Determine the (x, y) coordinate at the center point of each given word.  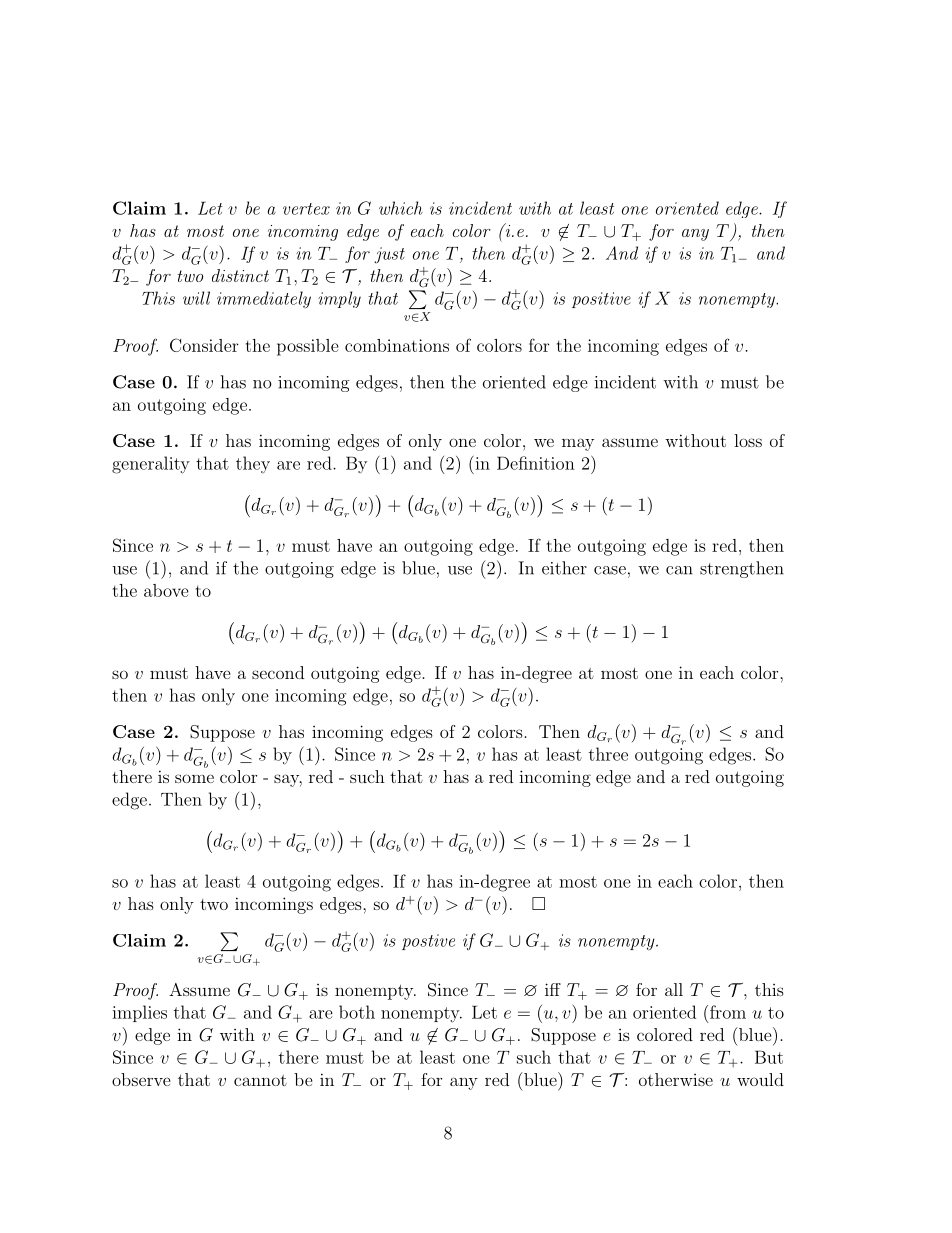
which (401, 208)
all (674, 989)
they (253, 464)
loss (748, 440)
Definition (536, 463)
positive (601, 300)
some (194, 778)
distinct (240, 275)
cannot (260, 1080)
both (357, 1012)
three (608, 754)
